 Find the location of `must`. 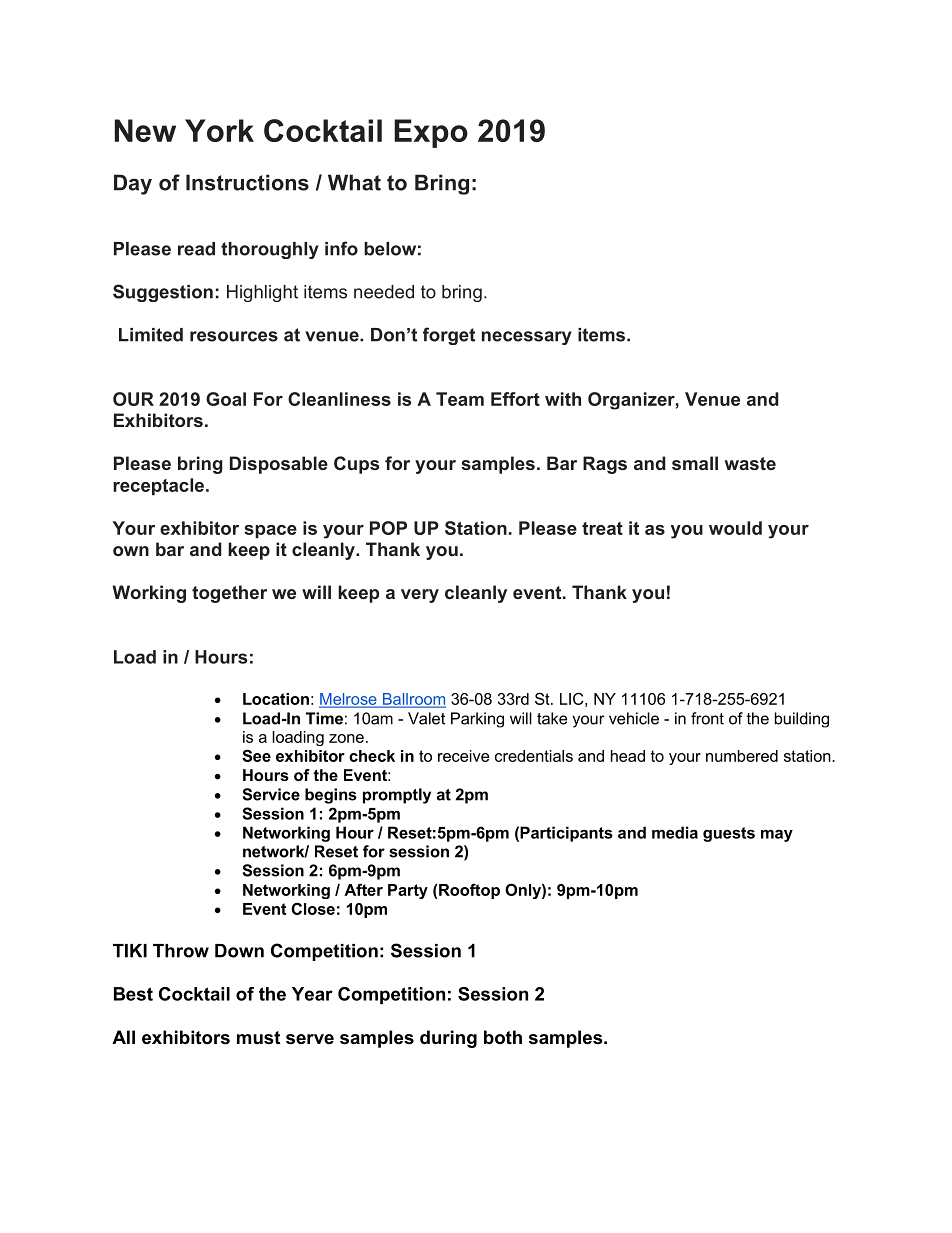

must is located at coordinates (258, 1037).
